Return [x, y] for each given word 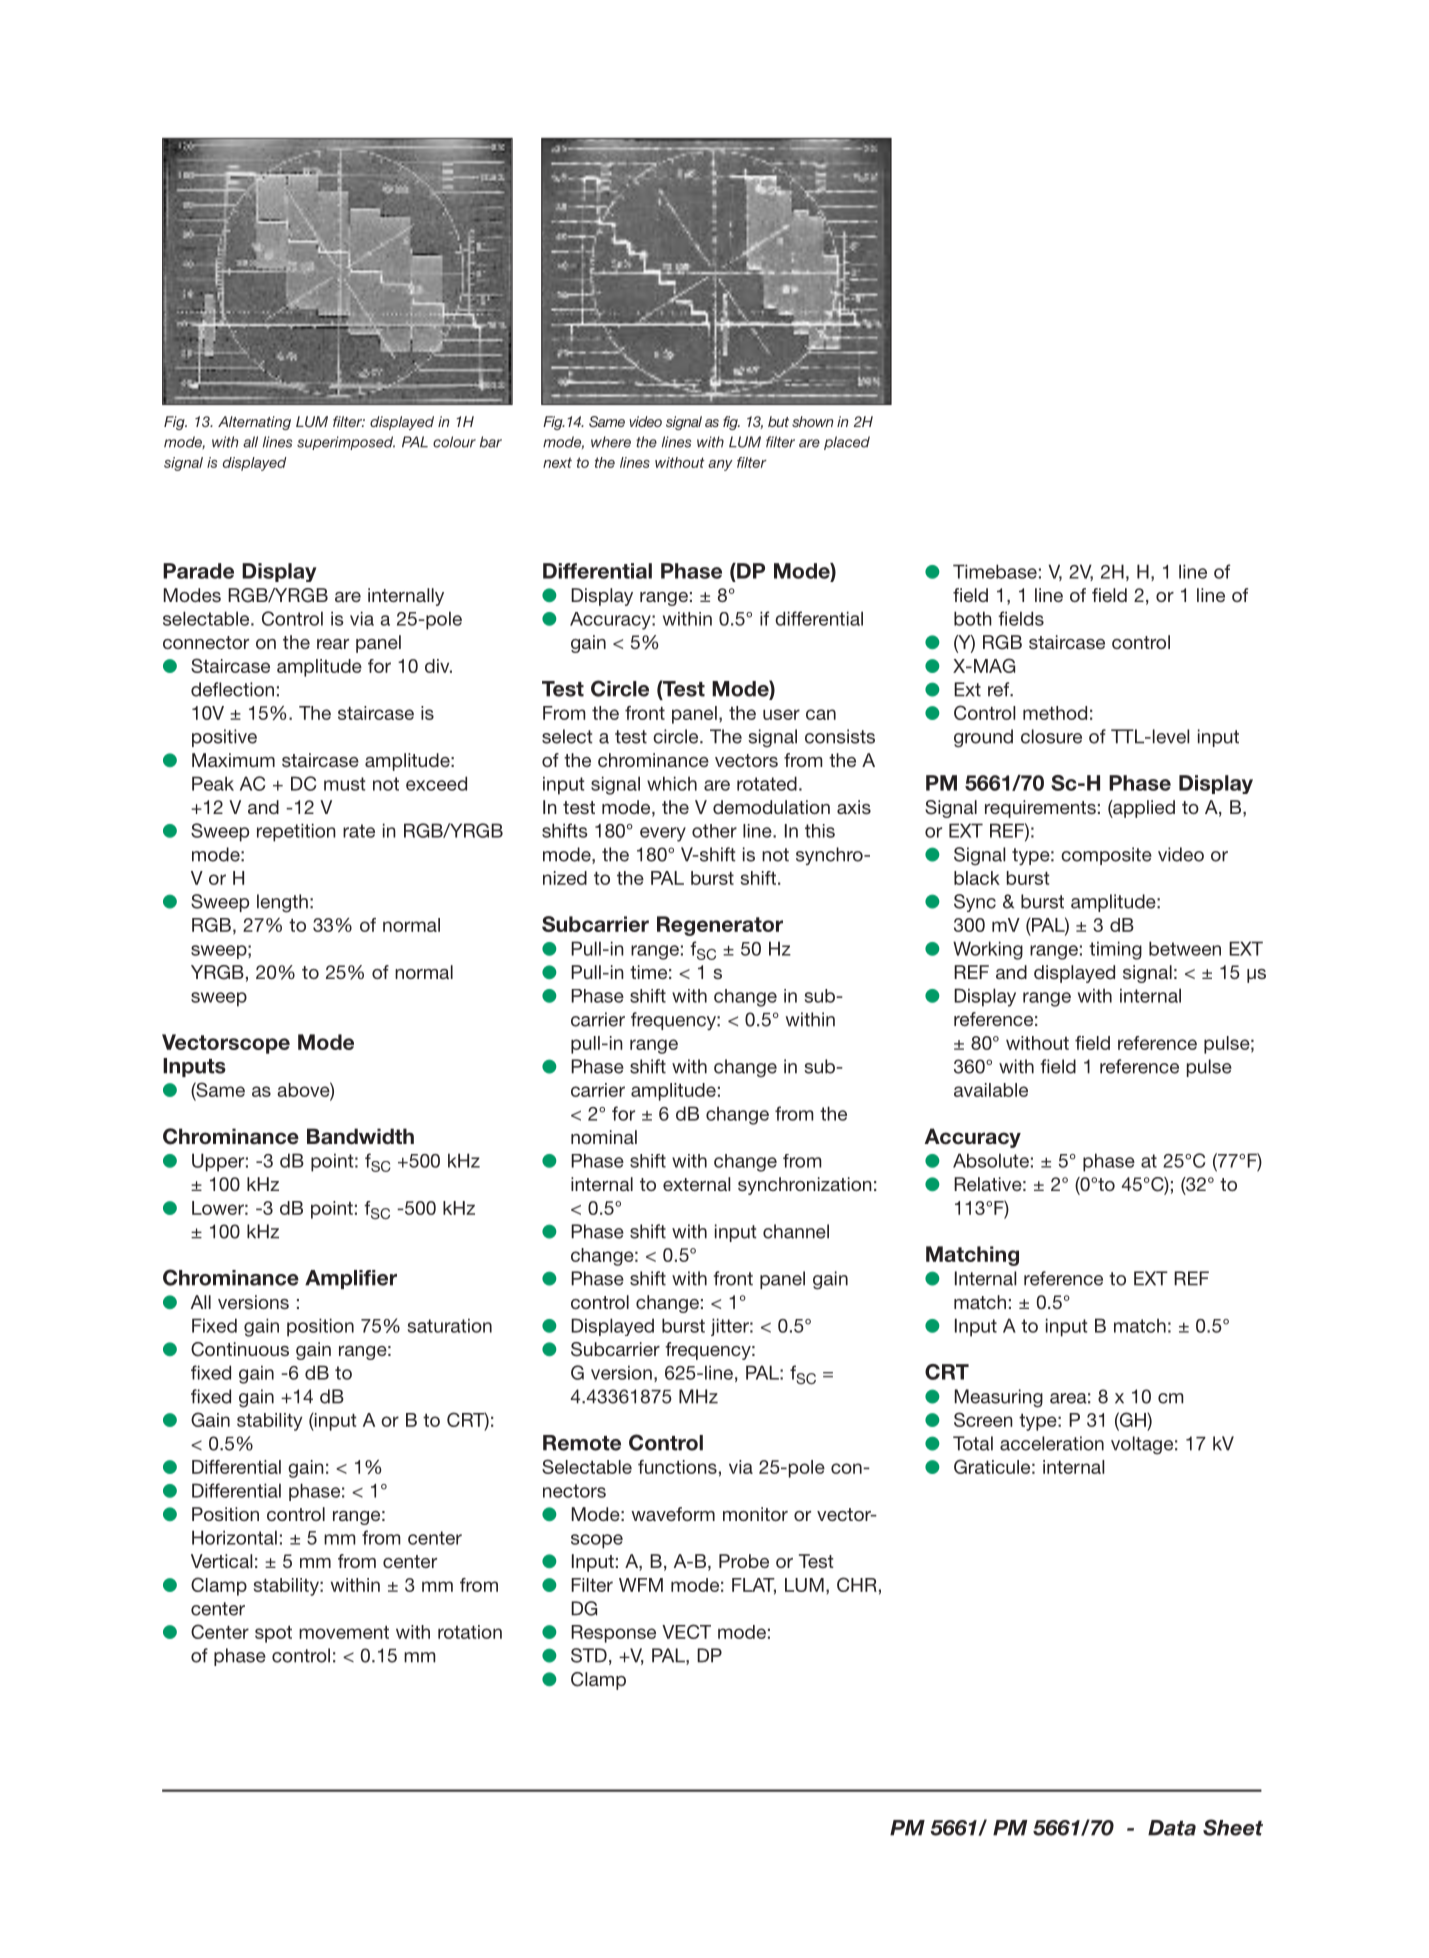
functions [677, 1467]
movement [344, 1632]
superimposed [346, 443]
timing [1115, 950]
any [720, 465]
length [282, 903]
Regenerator [720, 926]
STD [589, 1655]
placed [847, 443]
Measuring [999, 1398]
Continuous [240, 1349]
